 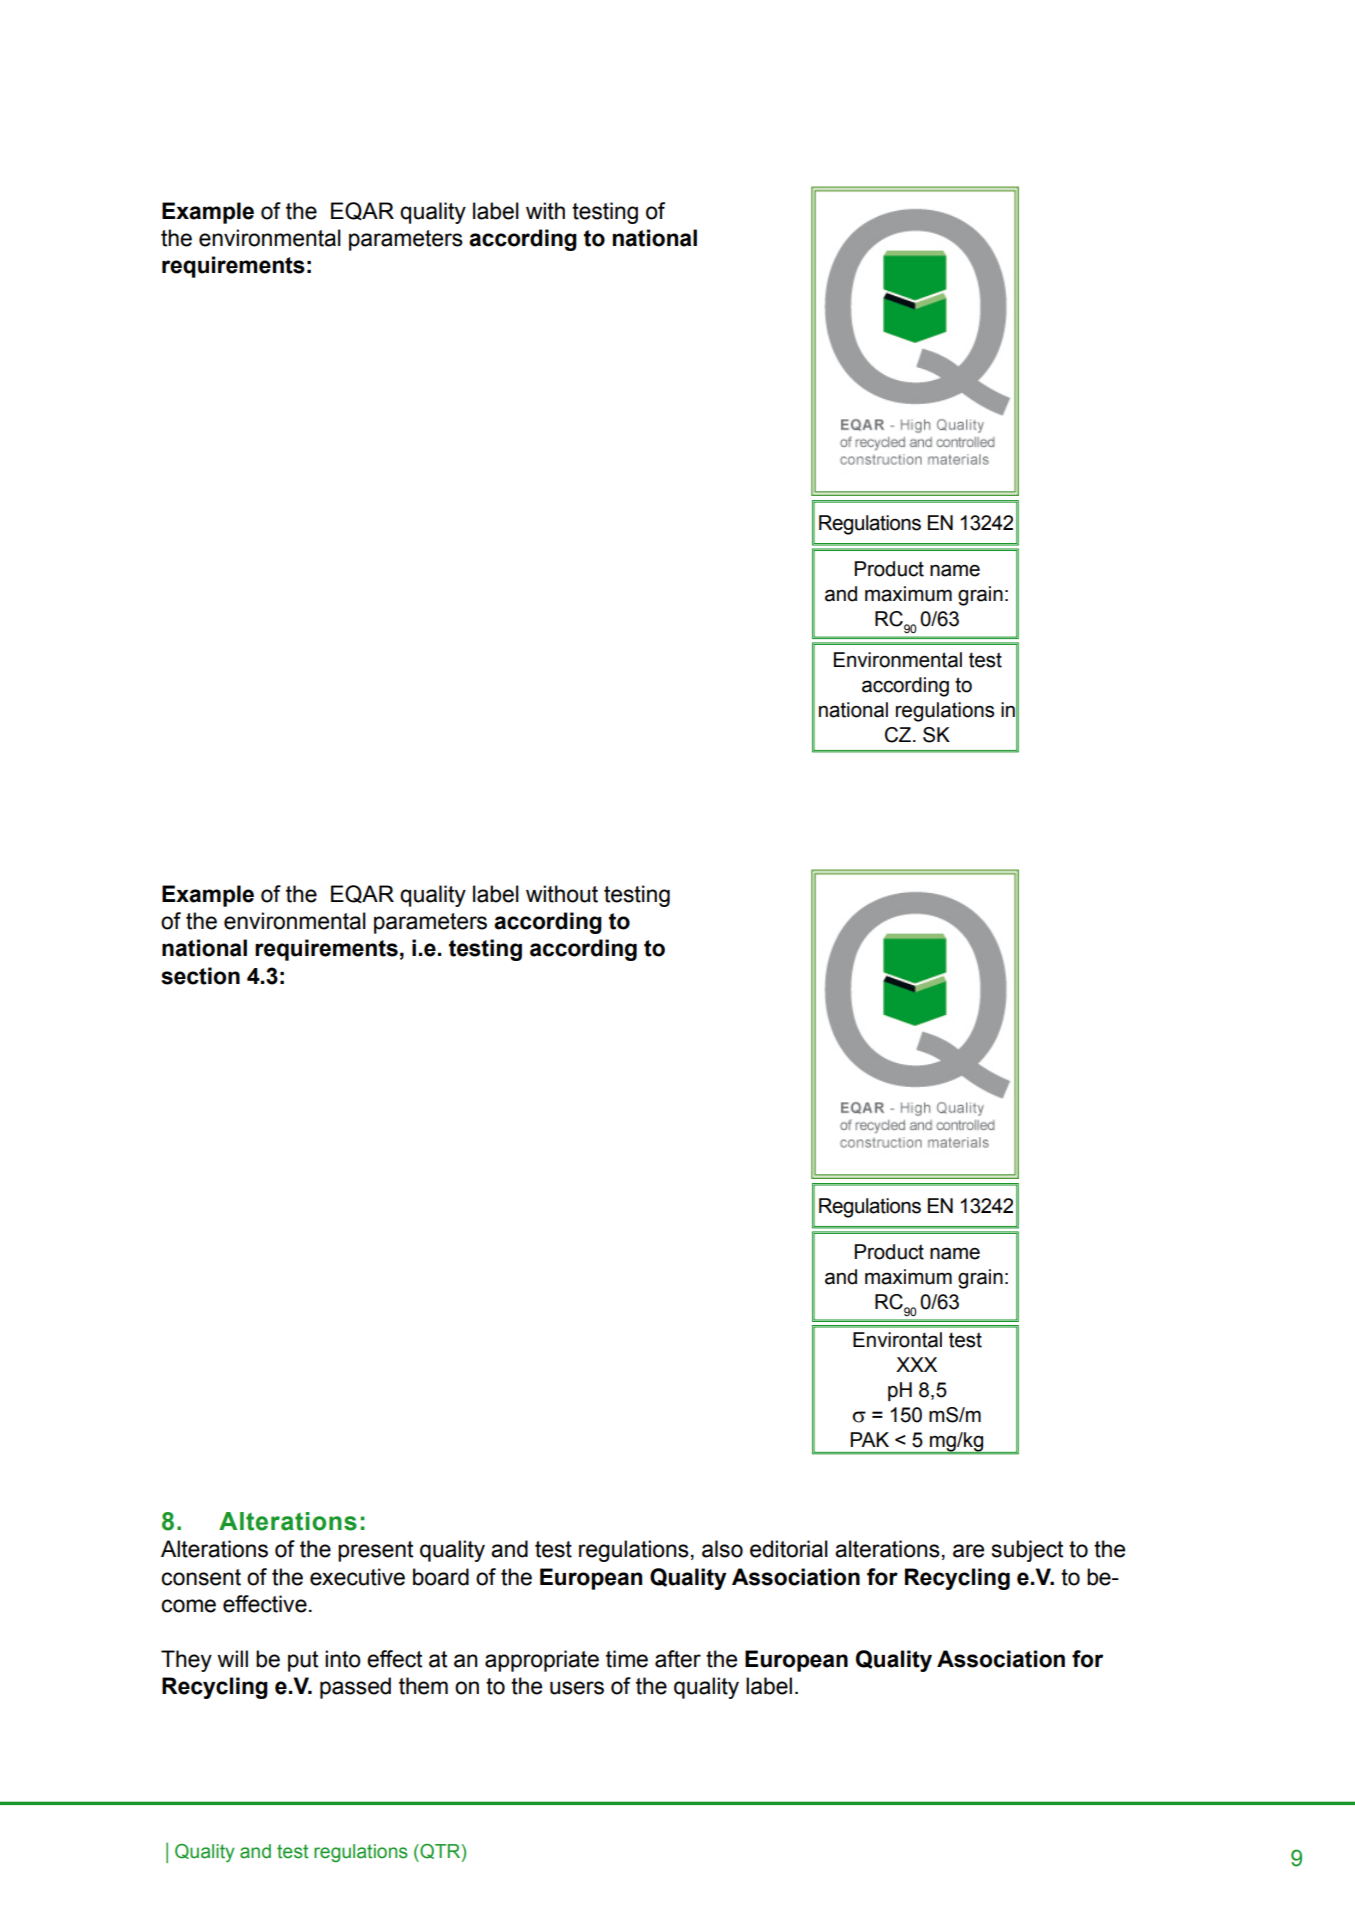 I want to click on are, so click(x=968, y=1551).
